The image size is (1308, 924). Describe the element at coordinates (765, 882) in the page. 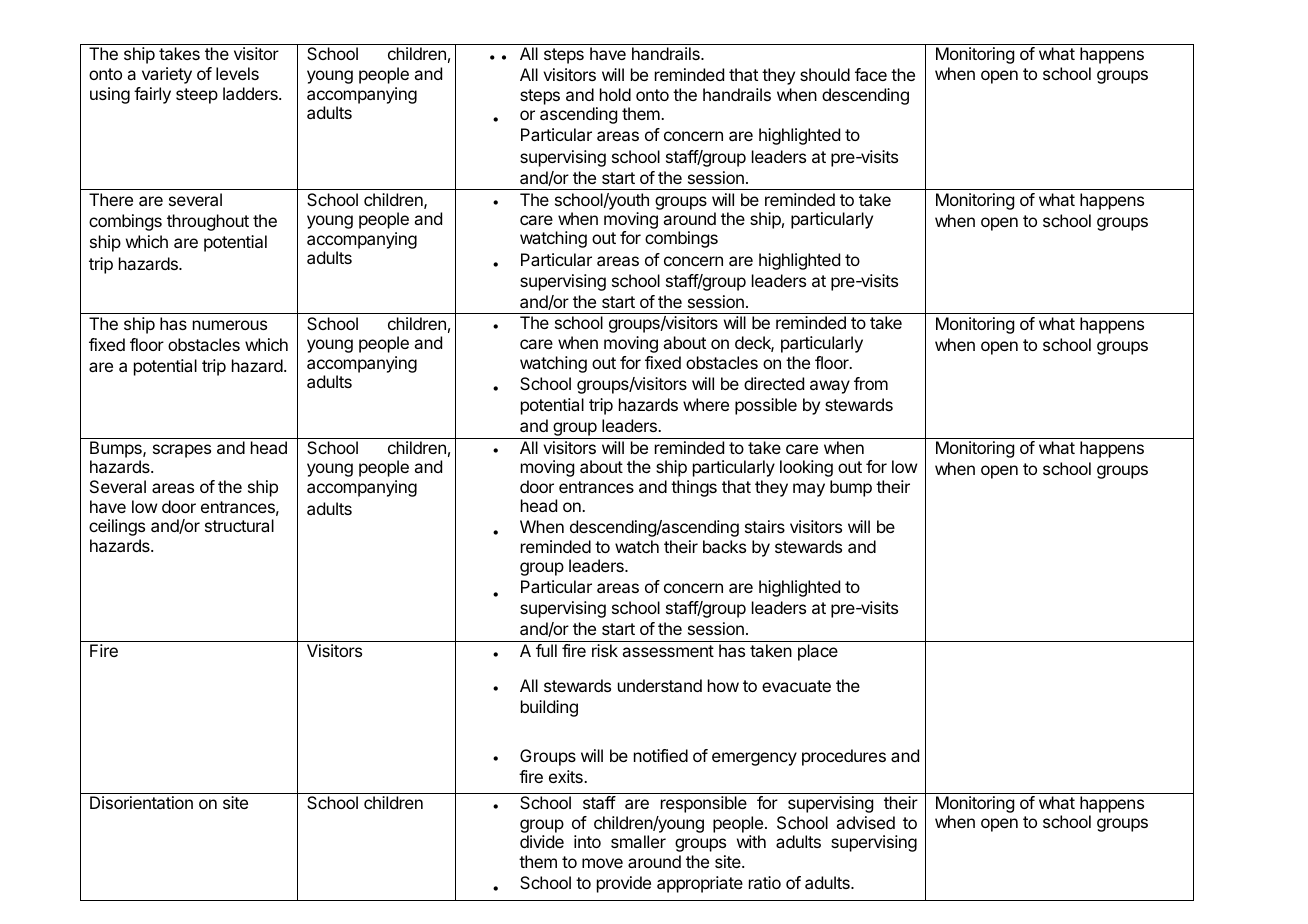

I see `ratio` at that location.
